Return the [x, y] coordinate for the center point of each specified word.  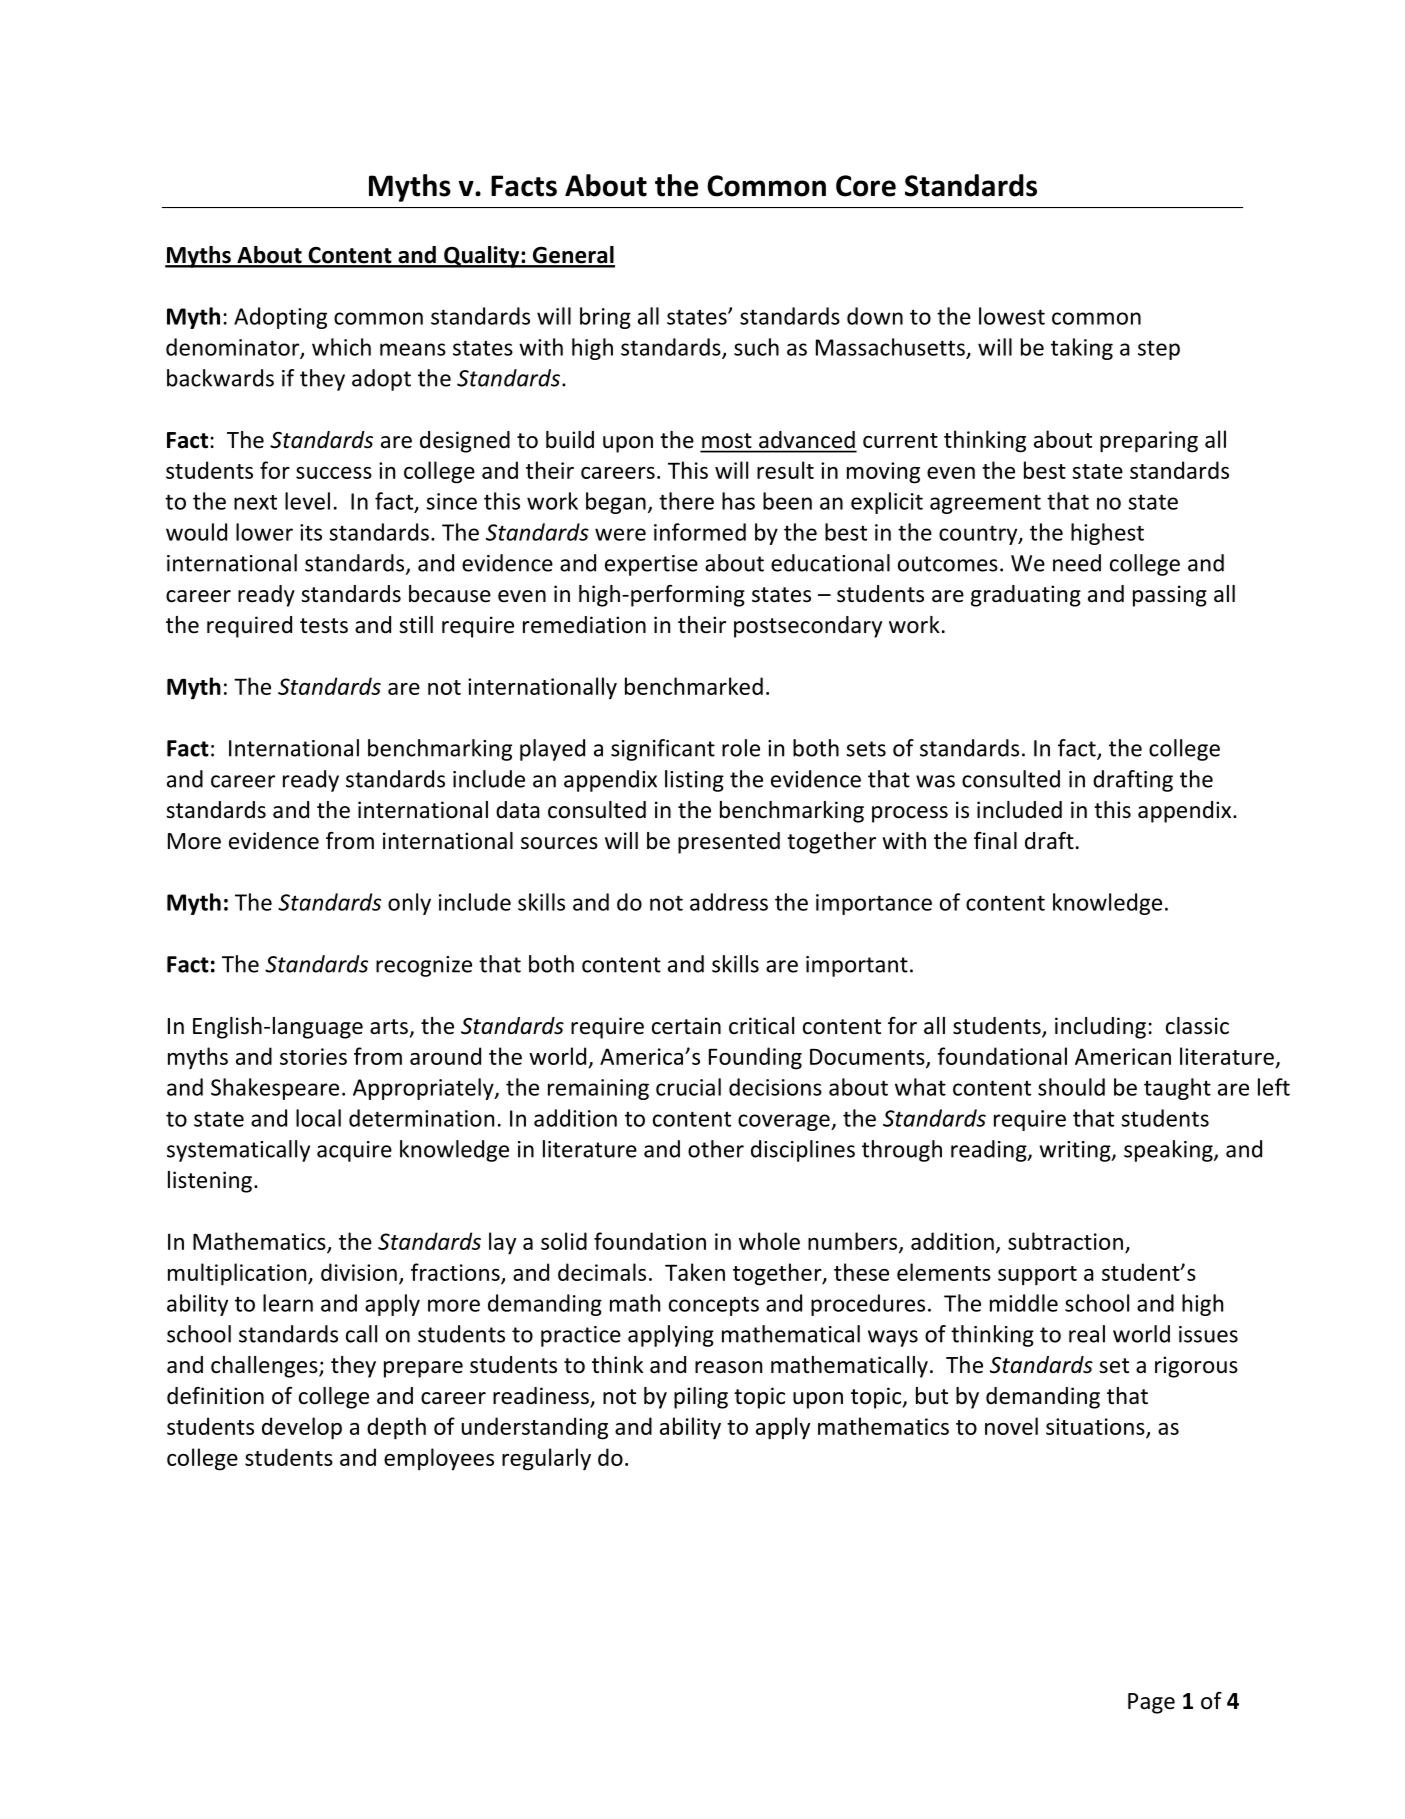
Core [866, 186]
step [1159, 350]
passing [1170, 596]
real [1087, 1334]
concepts [714, 1306]
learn [288, 1303]
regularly [546, 1459]
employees [439, 1459]
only [409, 904]
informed [700, 532]
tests [324, 626]
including [1100, 1028]
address [729, 902]
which [341, 347]
